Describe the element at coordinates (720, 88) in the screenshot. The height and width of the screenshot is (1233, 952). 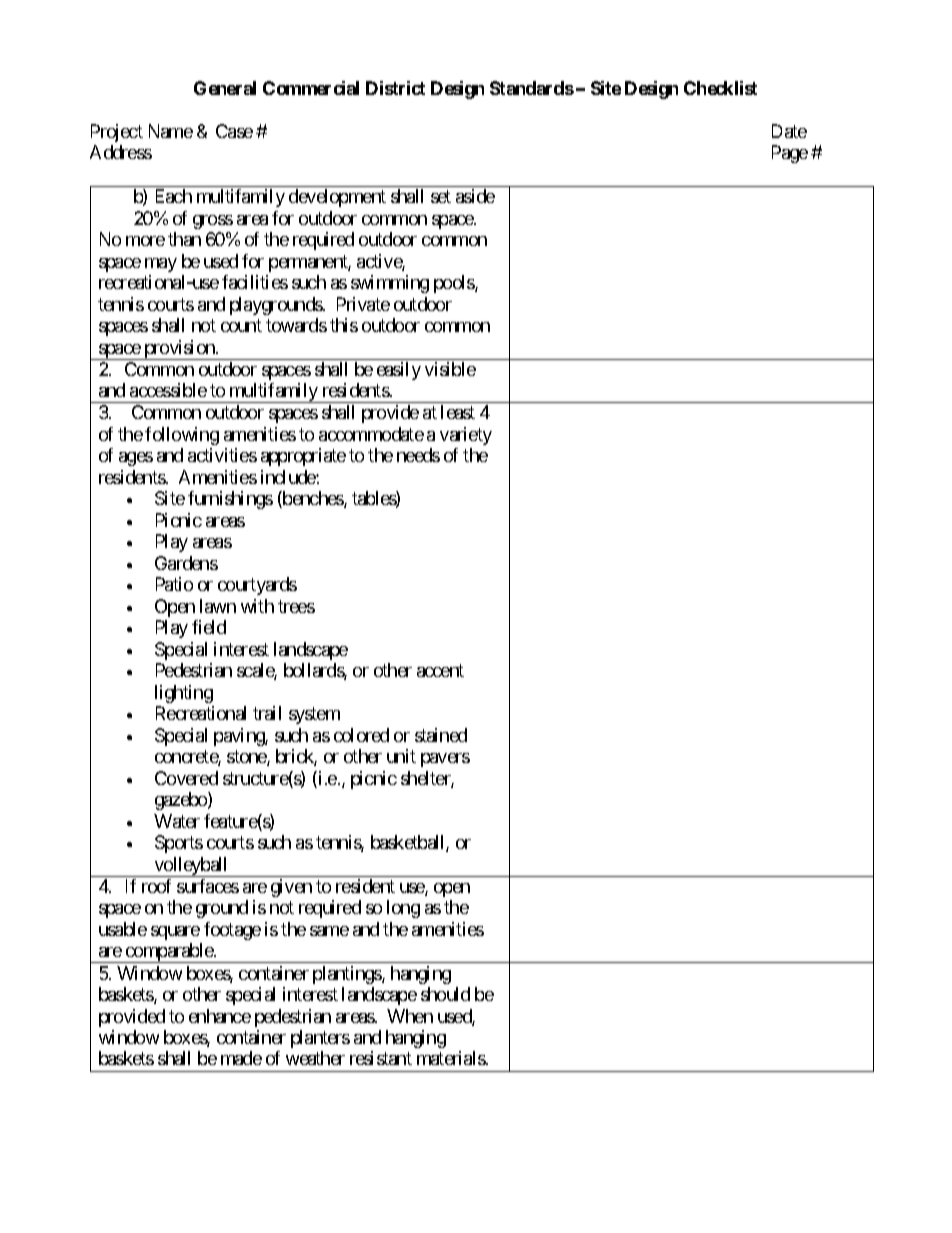
I see `Checklist` at that location.
